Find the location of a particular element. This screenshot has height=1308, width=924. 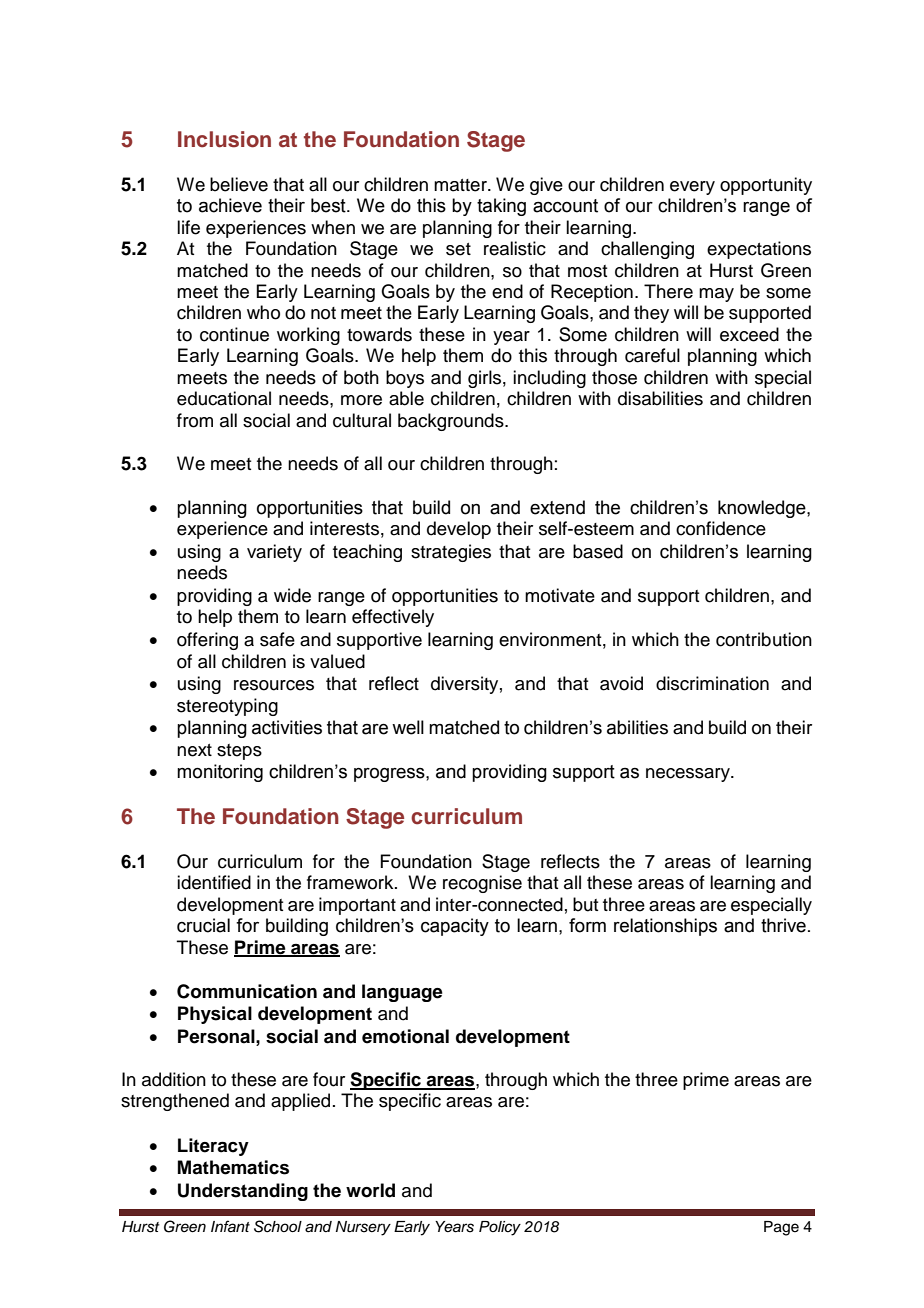

recognise is located at coordinates (482, 884).
